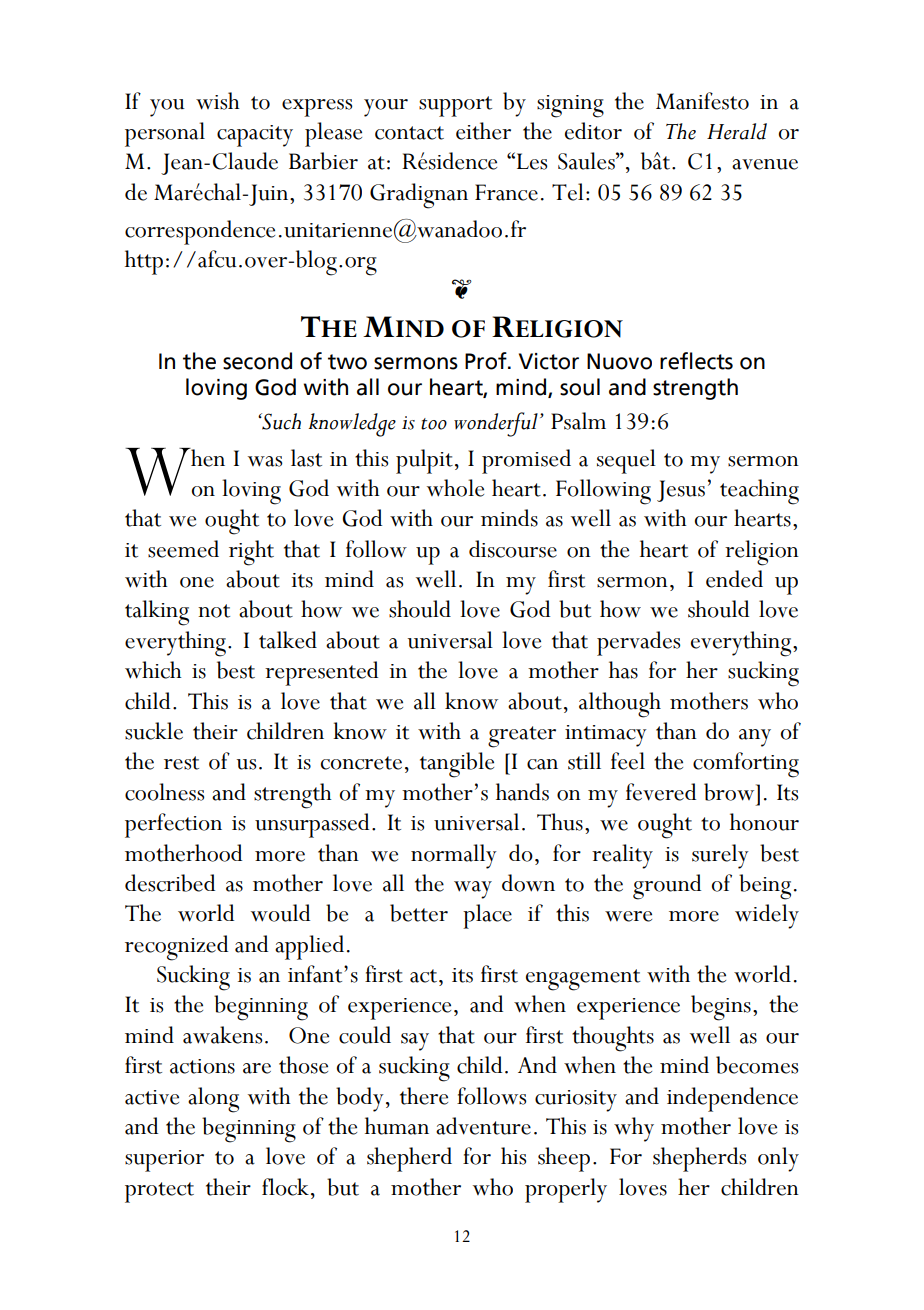 This screenshot has height=1310, width=924. What do you see at coordinates (483, 131) in the screenshot?
I see `either` at bounding box center [483, 131].
